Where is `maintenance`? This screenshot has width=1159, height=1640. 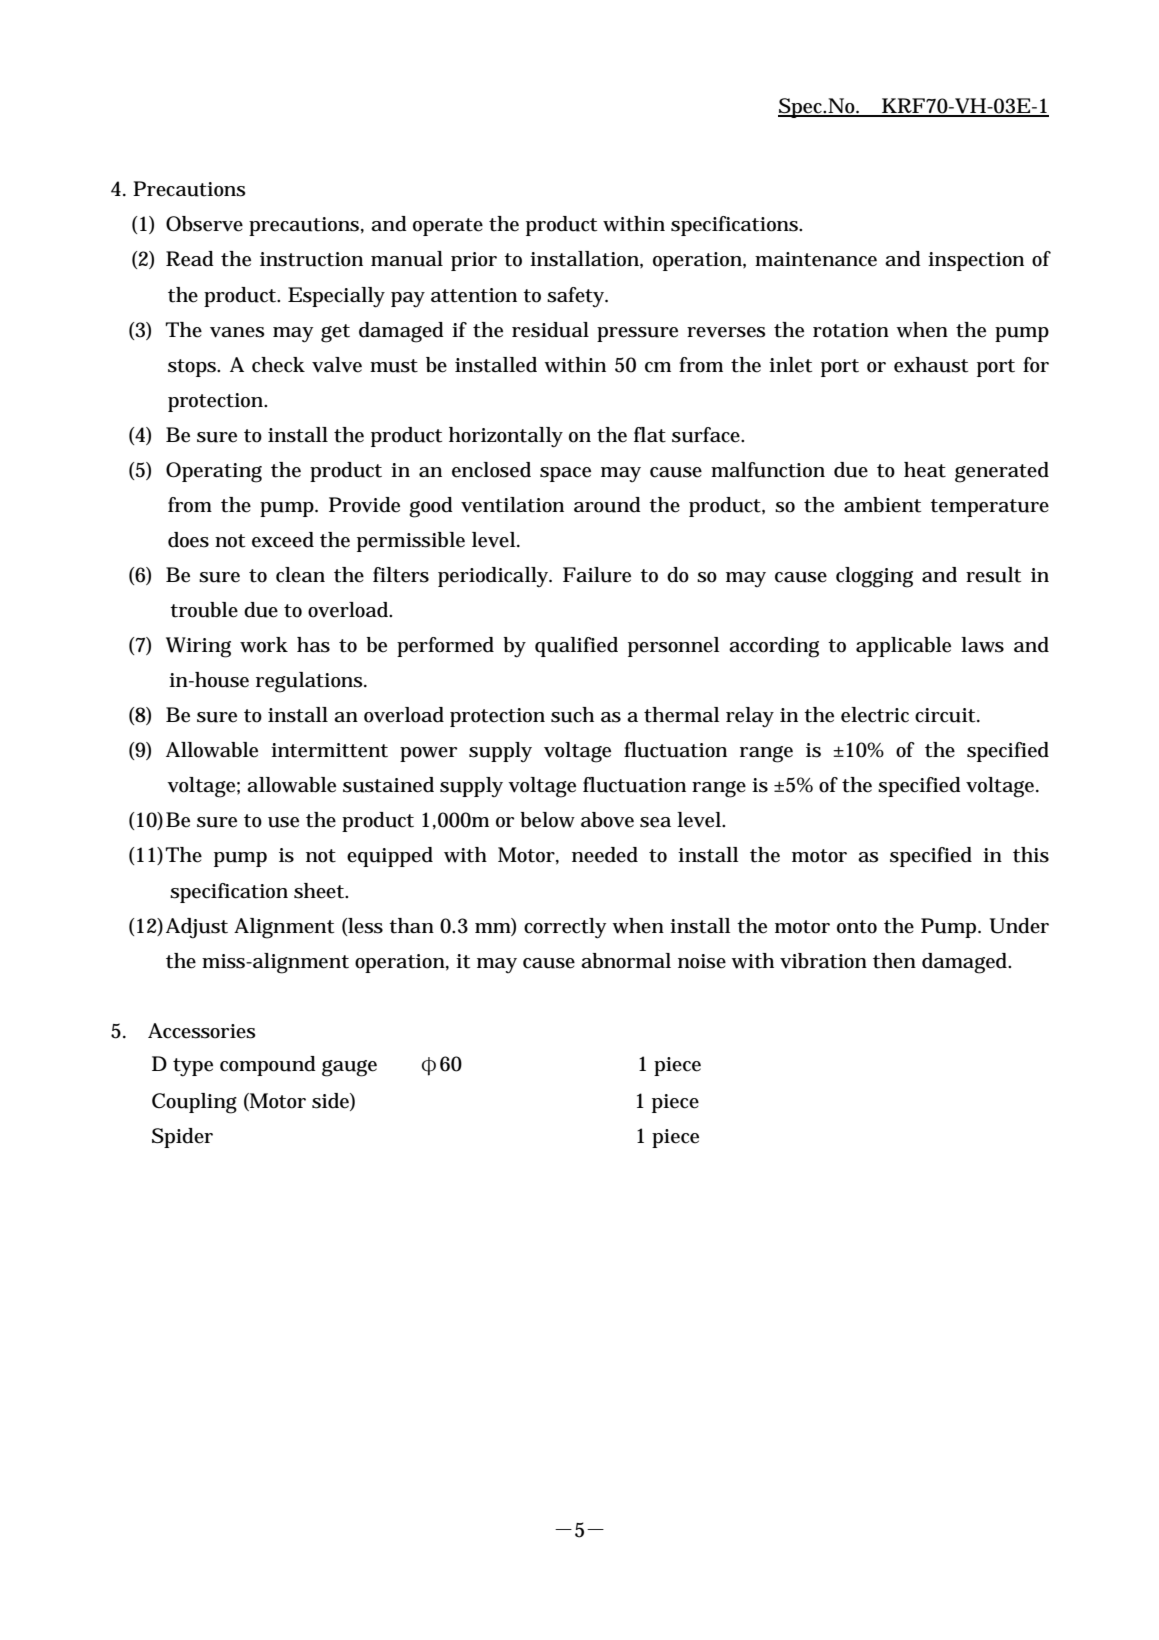
maintenance is located at coordinates (816, 259).
